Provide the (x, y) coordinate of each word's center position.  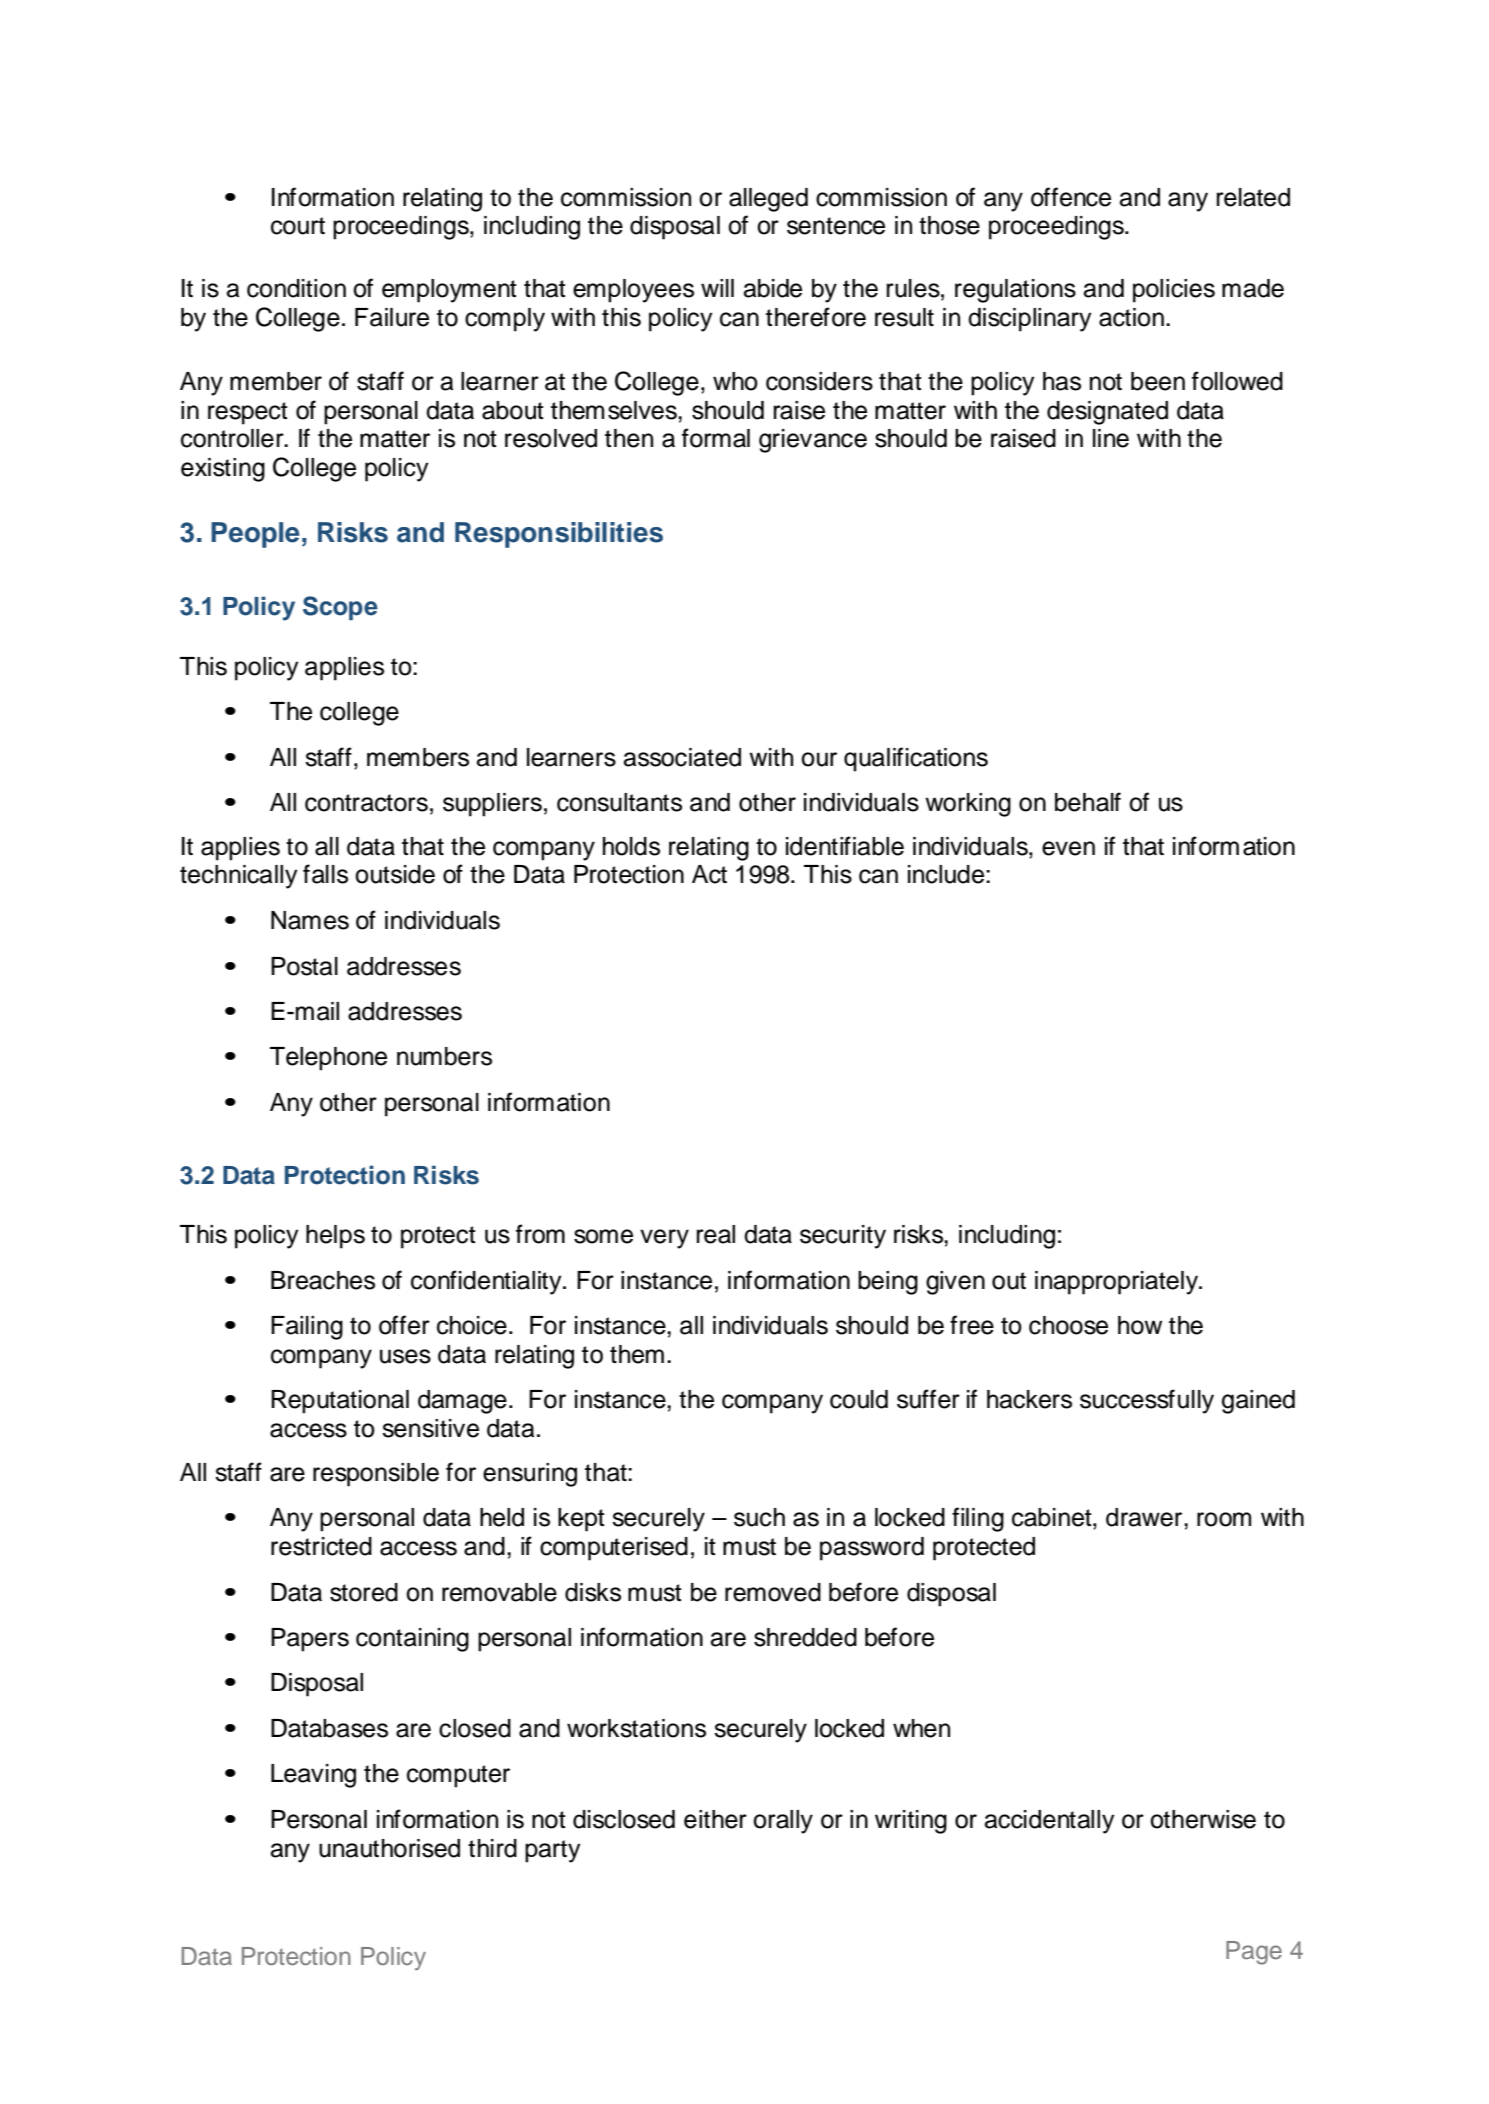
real (716, 1234)
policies (1174, 291)
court (298, 226)
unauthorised (389, 1848)
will (717, 288)
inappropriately (1117, 1283)
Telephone (328, 1059)
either (715, 1819)
